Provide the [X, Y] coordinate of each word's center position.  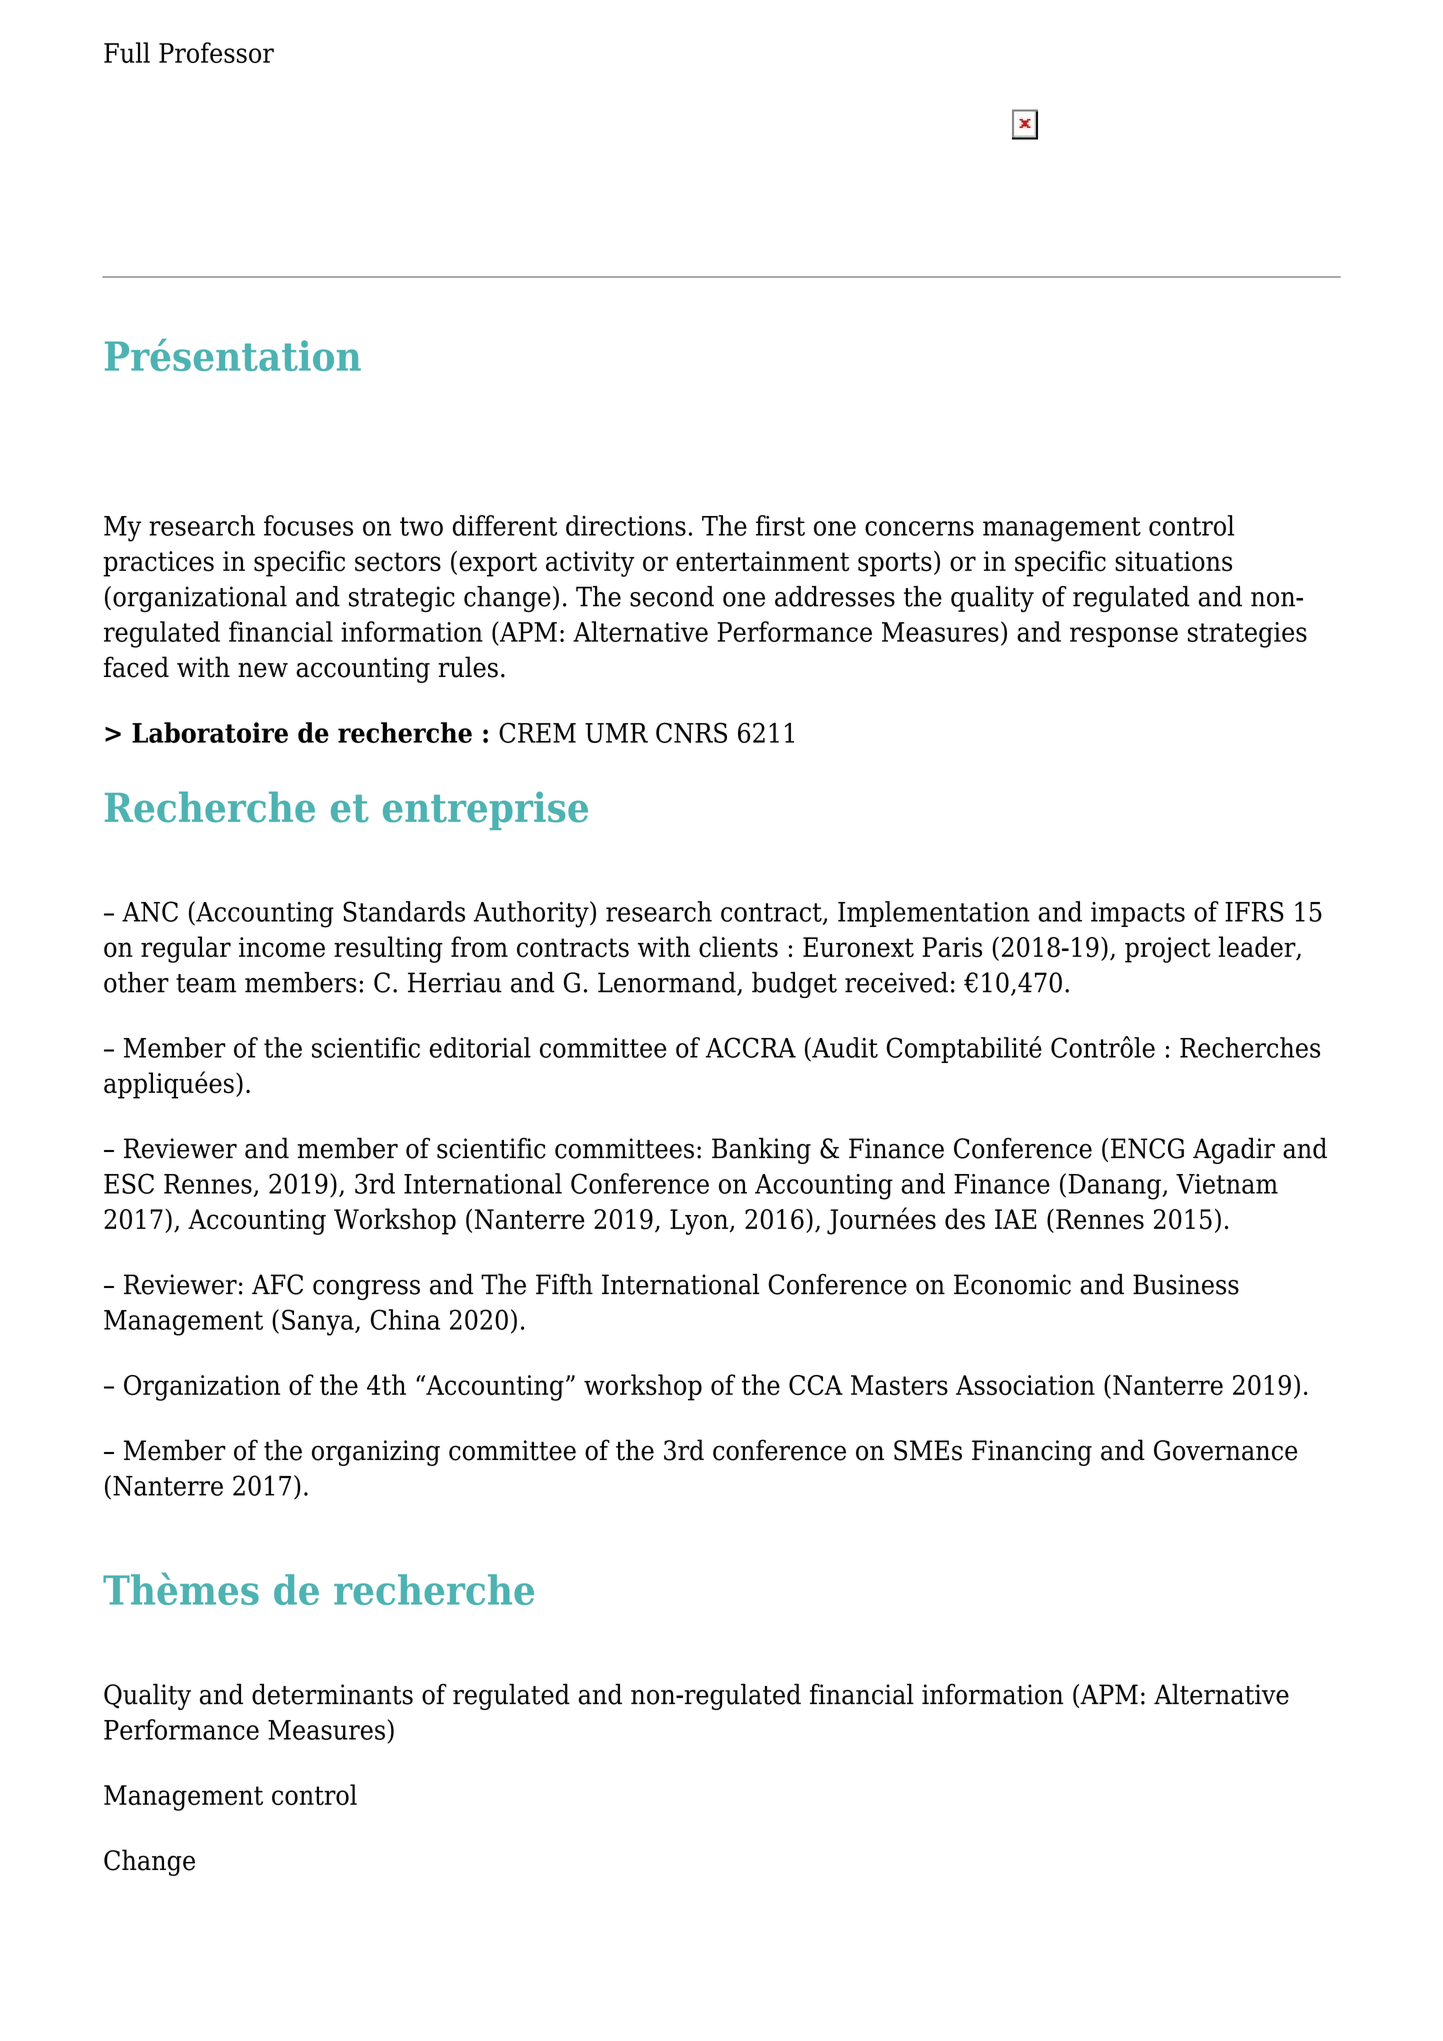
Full [127, 52]
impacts [1138, 914]
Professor [216, 52]
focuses [308, 525]
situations [1173, 561]
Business [1186, 1284]
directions [626, 525]
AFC [277, 1284]
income [282, 947]
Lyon [700, 1222]
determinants [332, 1694]
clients [738, 947]
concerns [919, 528]
